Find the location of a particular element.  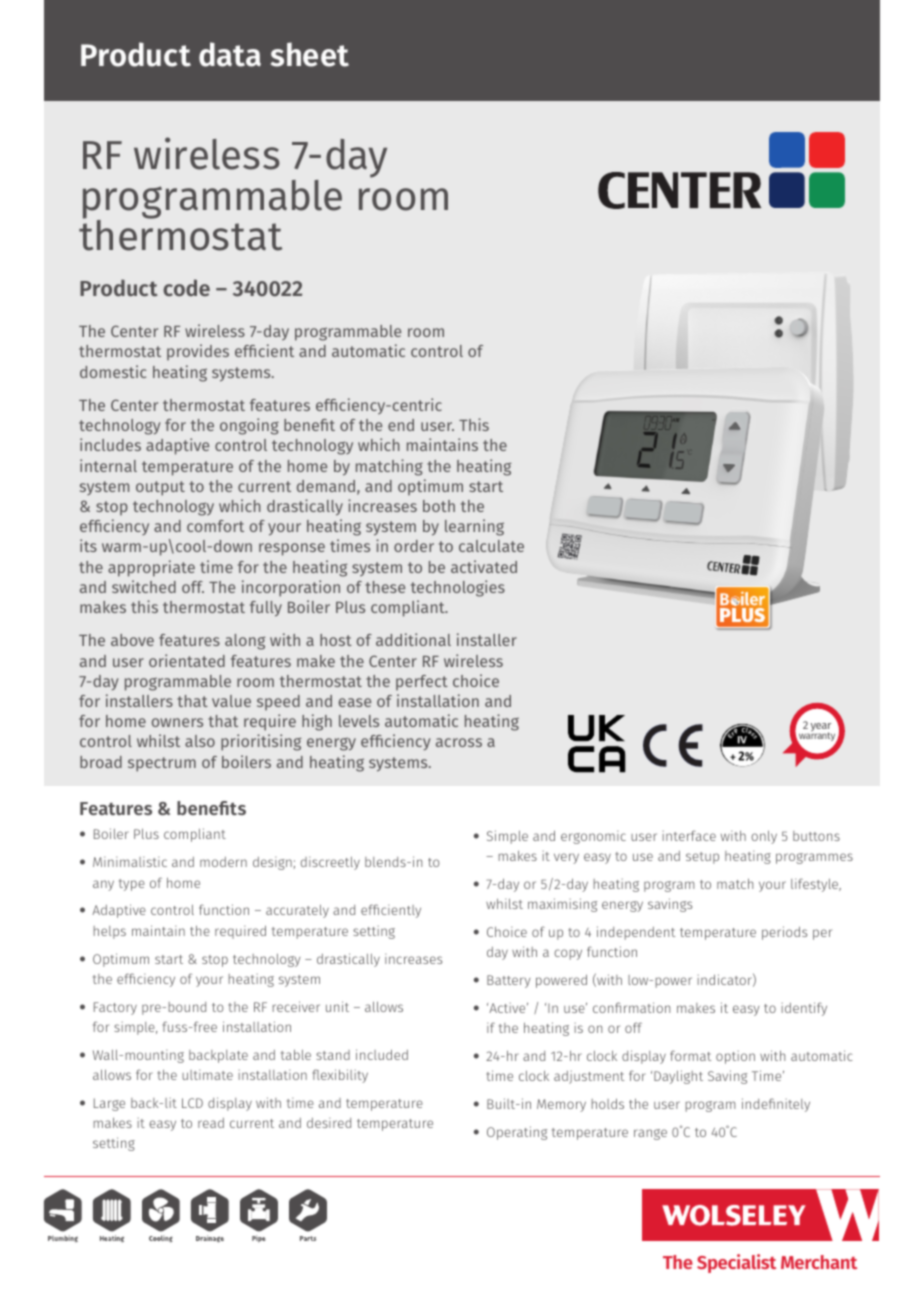

setup is located at coordinates (702, 858).
